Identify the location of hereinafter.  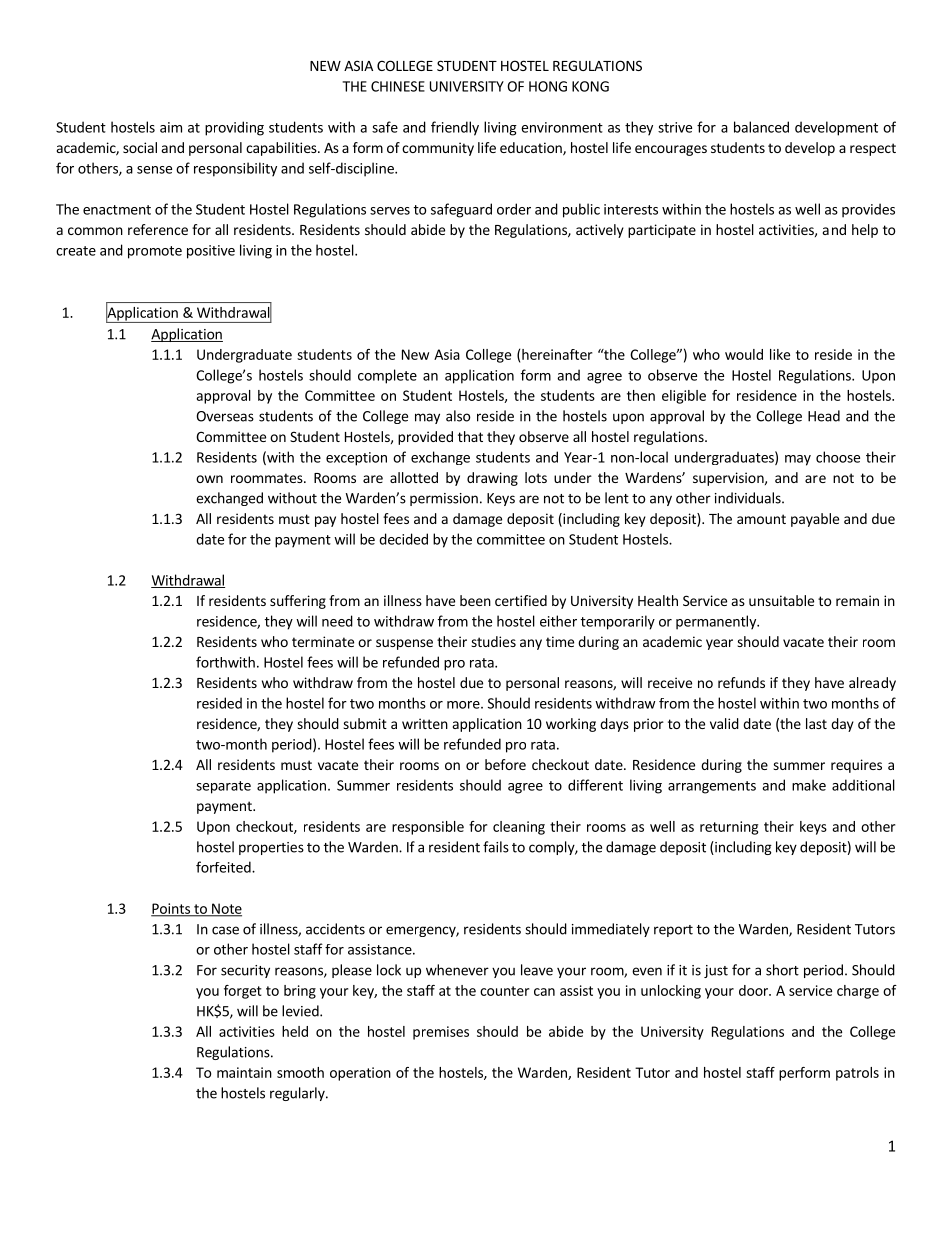
(557, 354).
